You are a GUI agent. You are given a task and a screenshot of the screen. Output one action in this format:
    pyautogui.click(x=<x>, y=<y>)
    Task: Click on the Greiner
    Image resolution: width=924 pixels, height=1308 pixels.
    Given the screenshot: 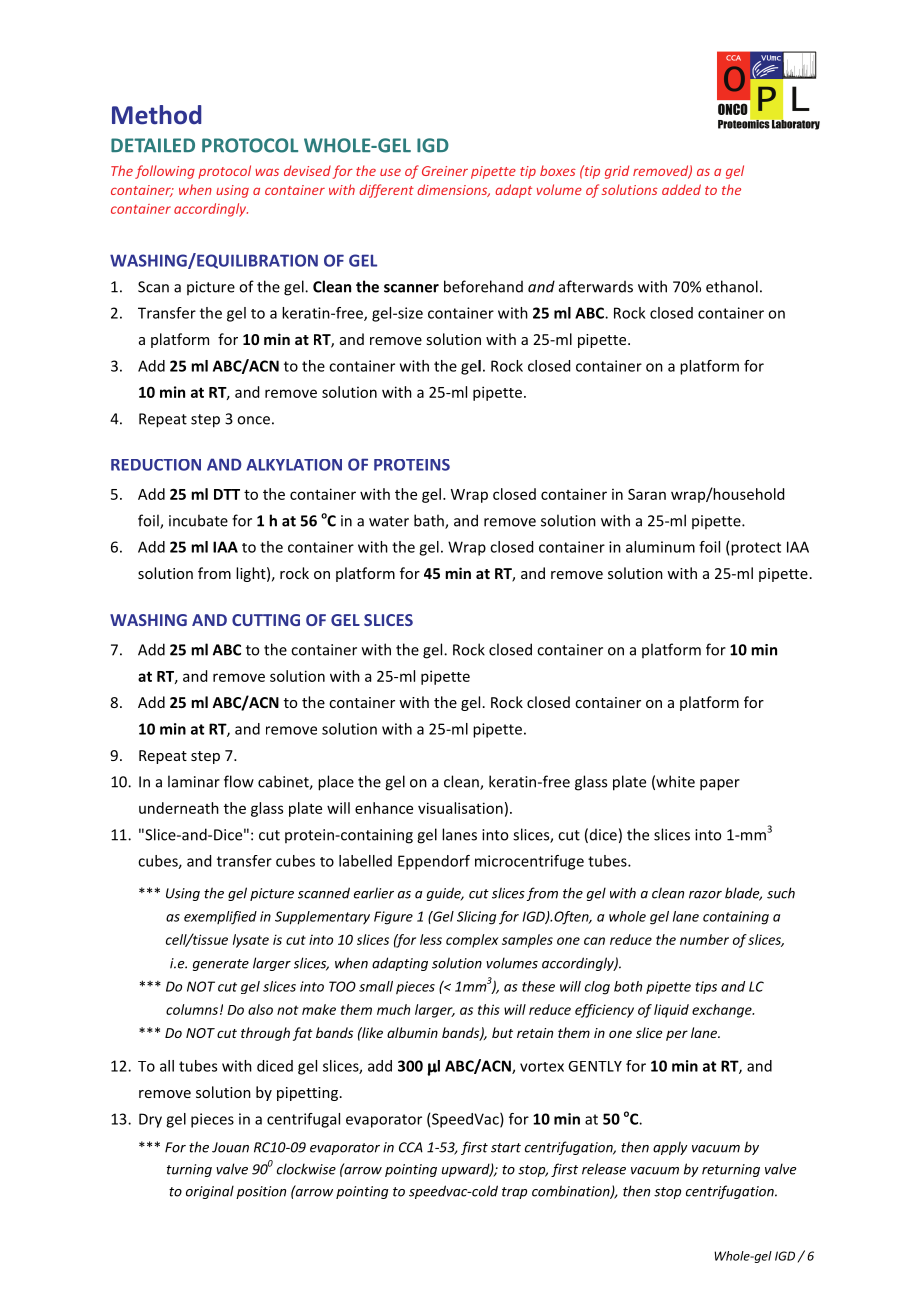 What is the action you would take?
    pyautogui.click(x=445, y=171)
